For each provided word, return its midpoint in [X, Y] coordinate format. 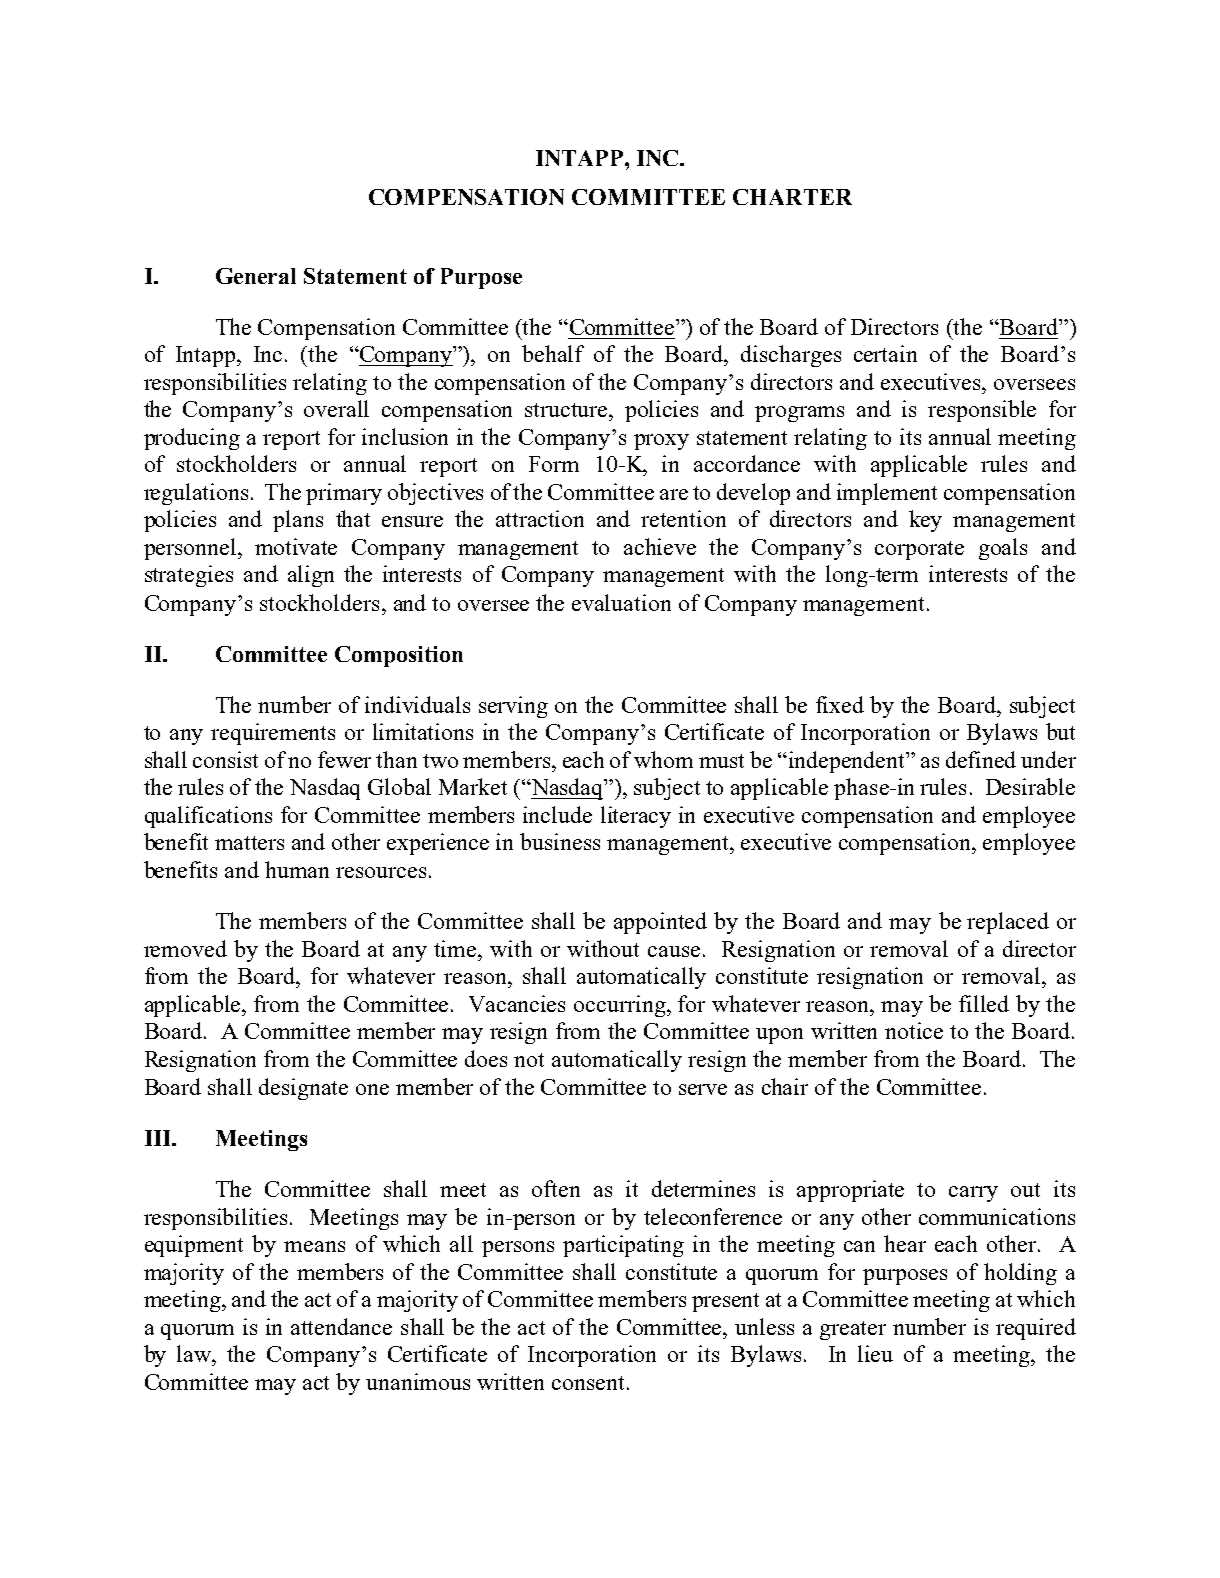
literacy [636, 817]
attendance [341, 1326]
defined [981, 759]
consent [588, 1383]
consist [225, 759]
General [256, 276]
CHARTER [792, 197]
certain [885, 353]
